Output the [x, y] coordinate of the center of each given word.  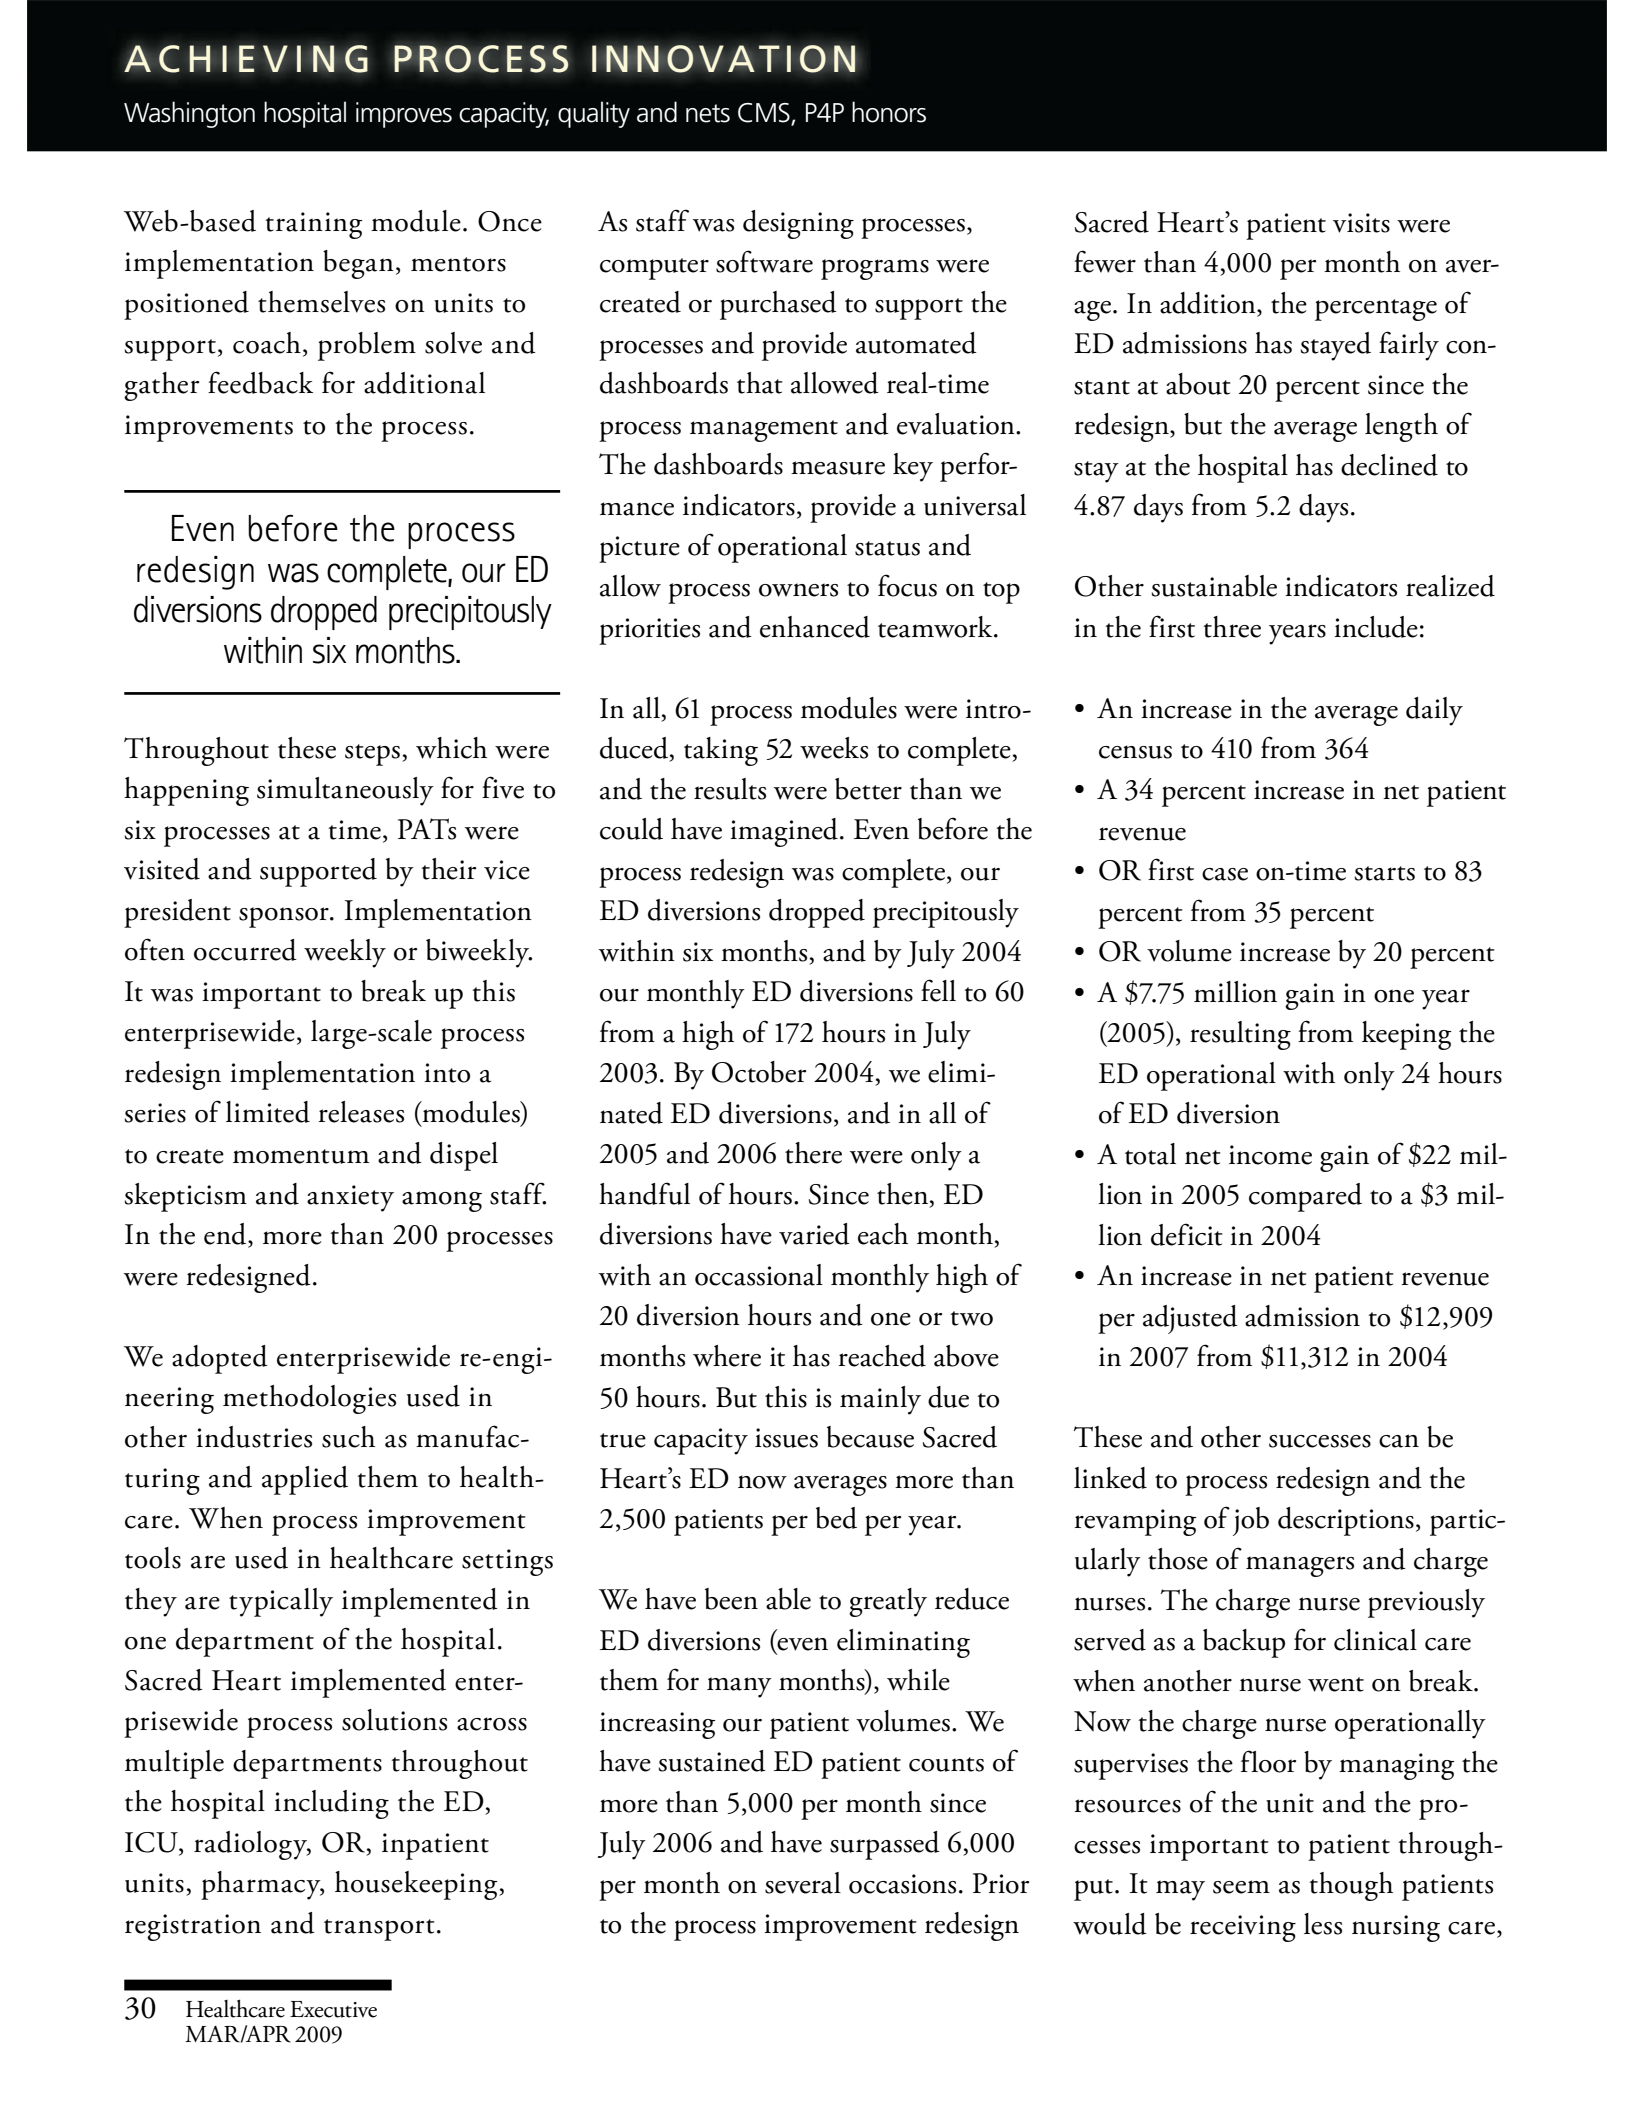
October [759, 1072]
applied [305, 1480]
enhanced [815, 627]
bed [836, 1518]
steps [372, 755]
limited [268, 1112]
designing [798, 224]
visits [1361, 223]
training [313, 225]
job [1251, 1521]
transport [379, 1930]
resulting [1240, 1035]
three [1232, 627]
